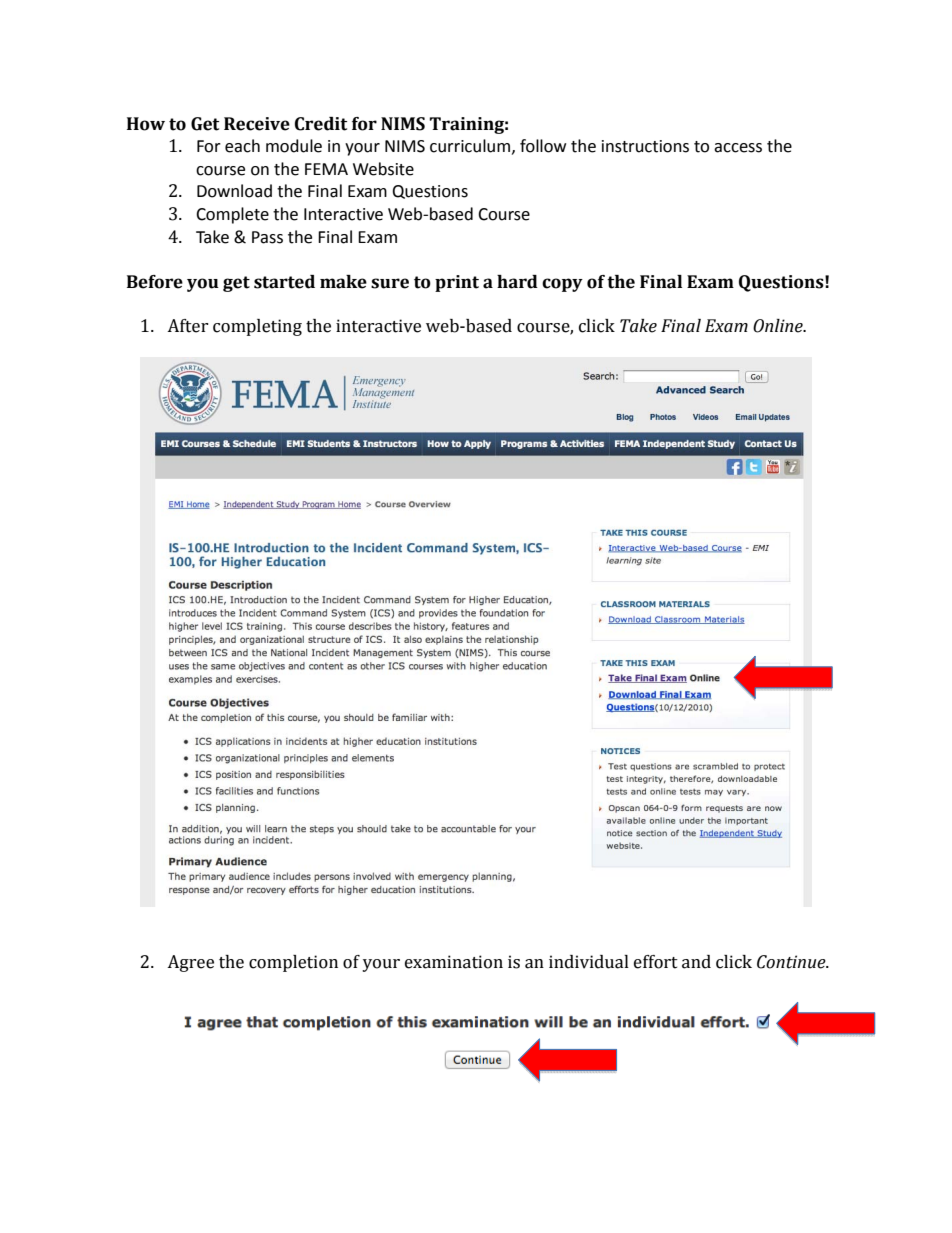 The width and height of the document is (952, 1233). What do you see at coordinates (696, 962) in the document?
I see `and` at bounding box center [696, 962].
